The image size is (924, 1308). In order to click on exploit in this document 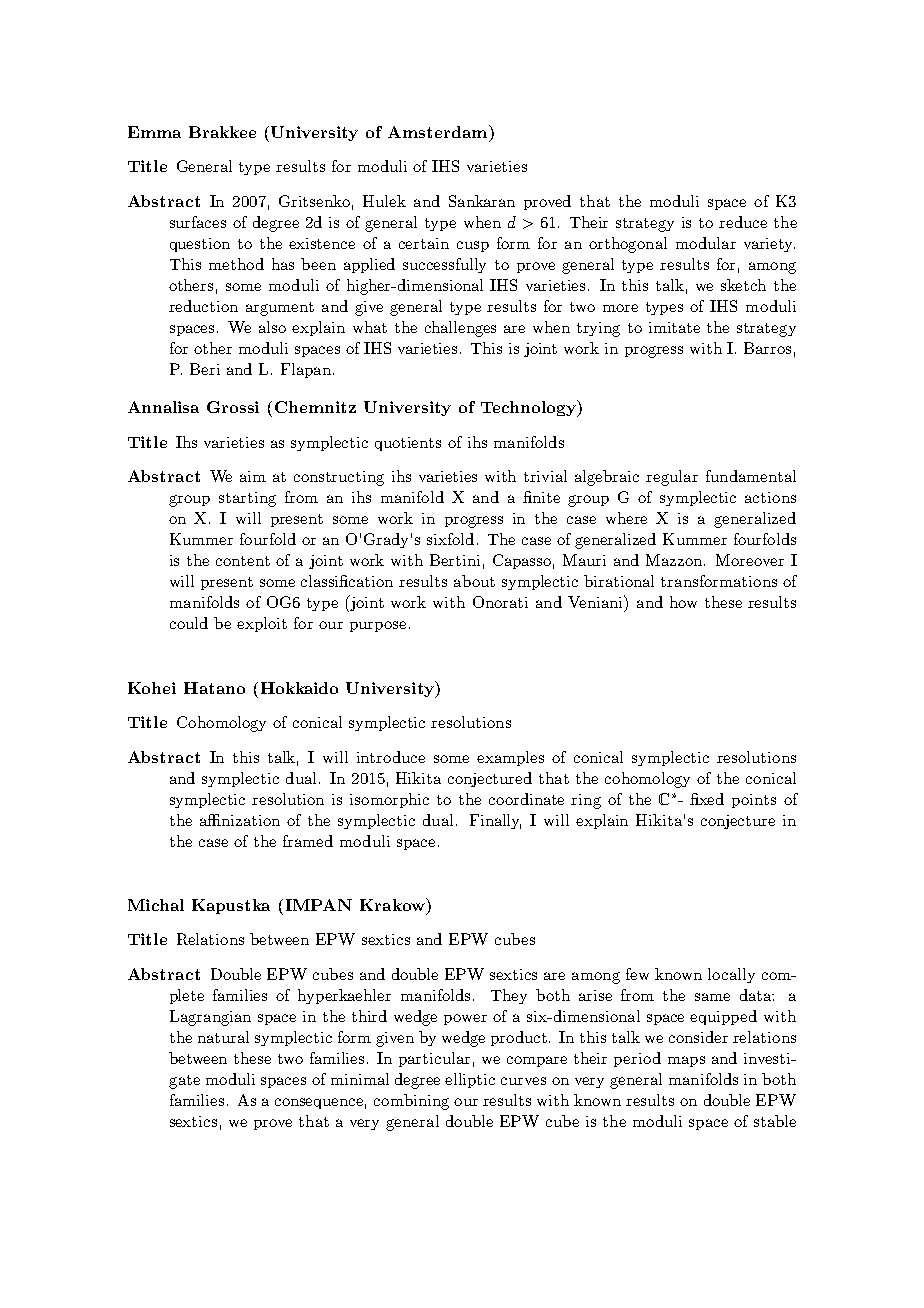, I will do `click(262, 624)`.
